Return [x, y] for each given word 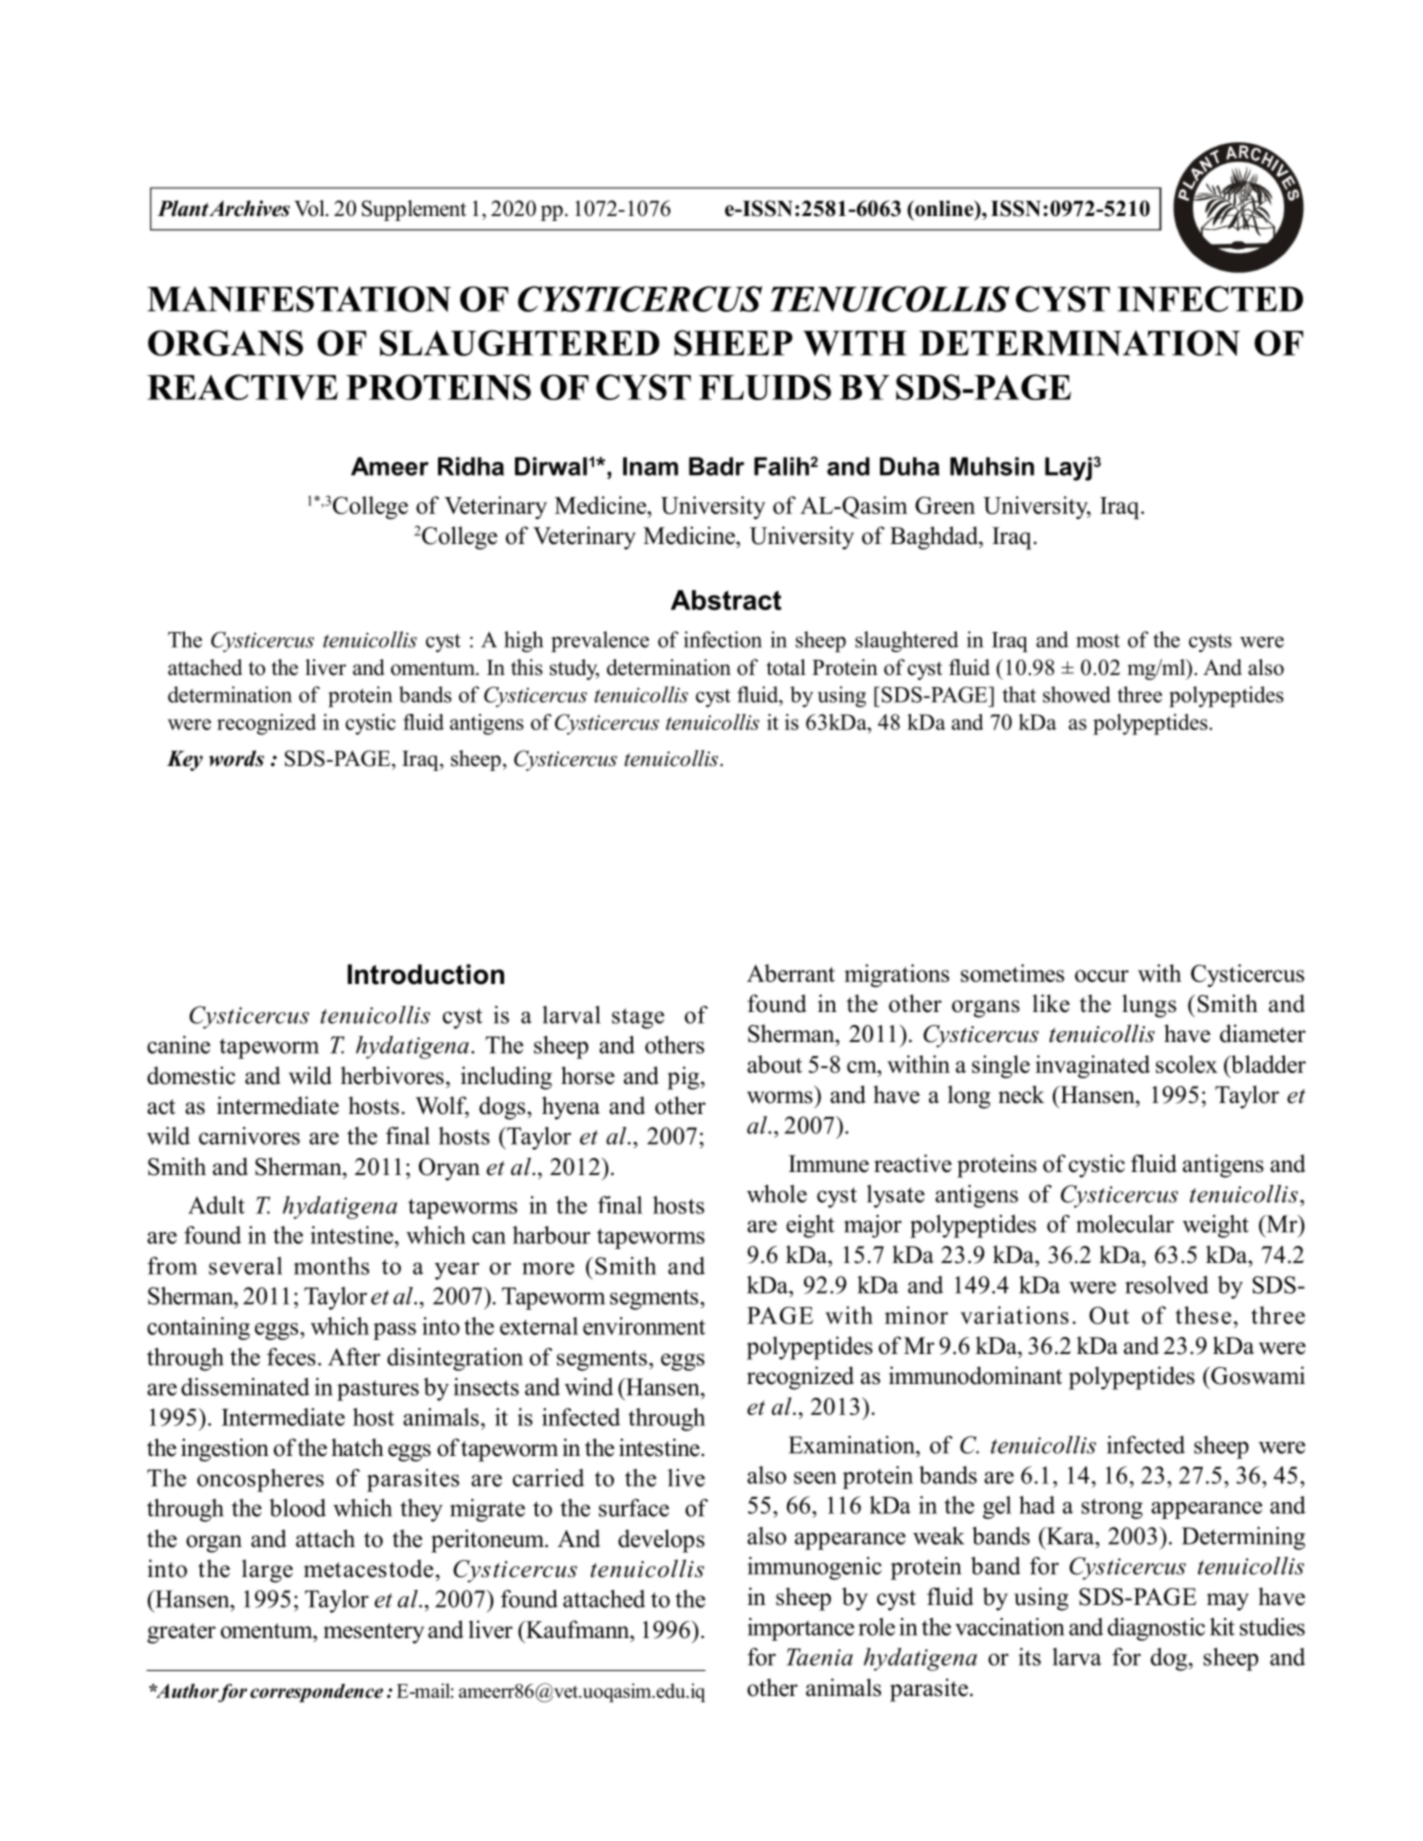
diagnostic [1156, 1629]
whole [777, 1194]
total [786, 667]
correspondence [316, 1692]
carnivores [249, 1136]
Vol [310, 208]
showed [1077, 694]
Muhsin [992, 466]
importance [800, 1629]
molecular [1125, 1224]
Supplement [414, 210]
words [236, 758]
